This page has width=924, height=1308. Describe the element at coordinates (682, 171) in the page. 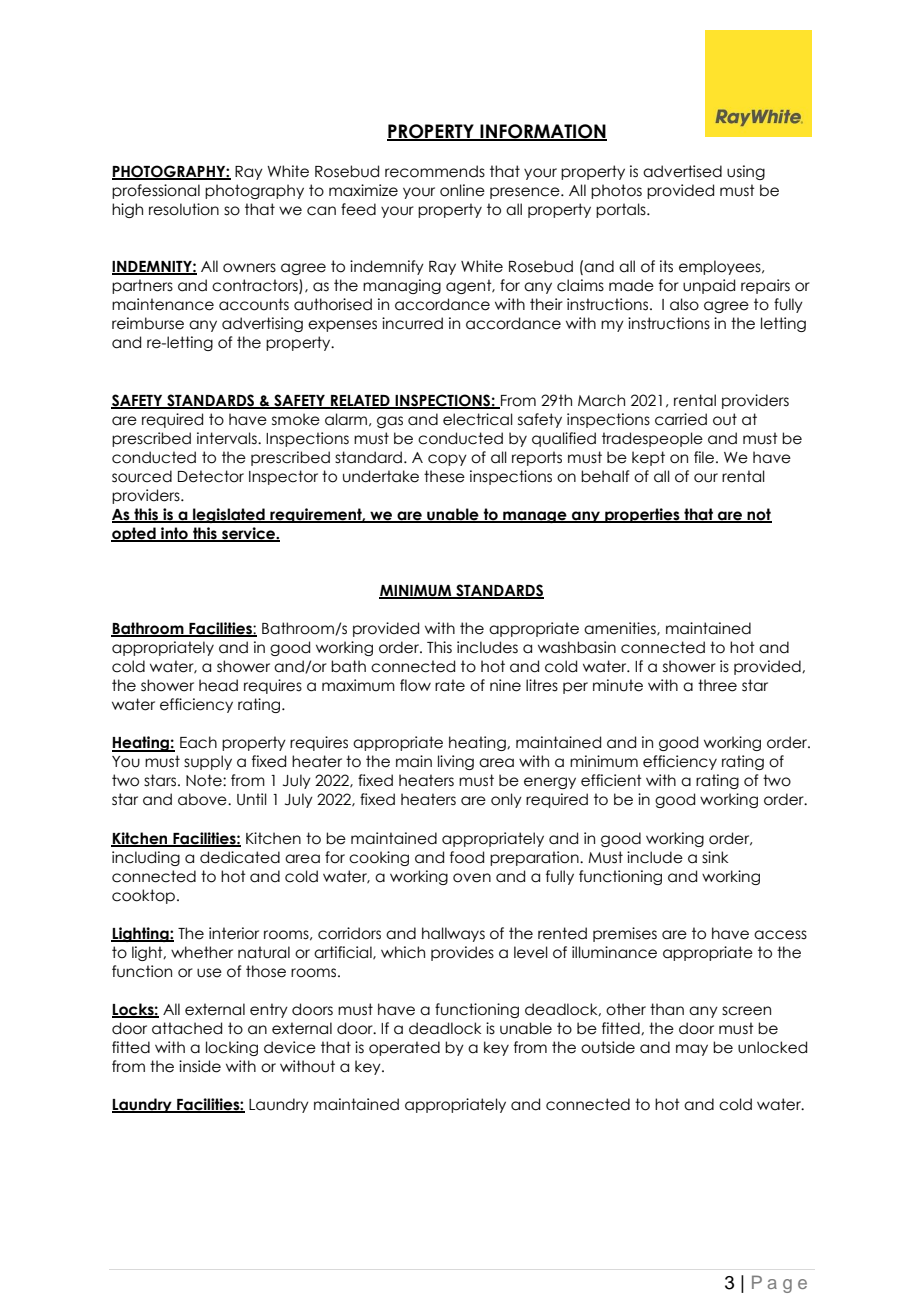

I see `advertised` at that location.
